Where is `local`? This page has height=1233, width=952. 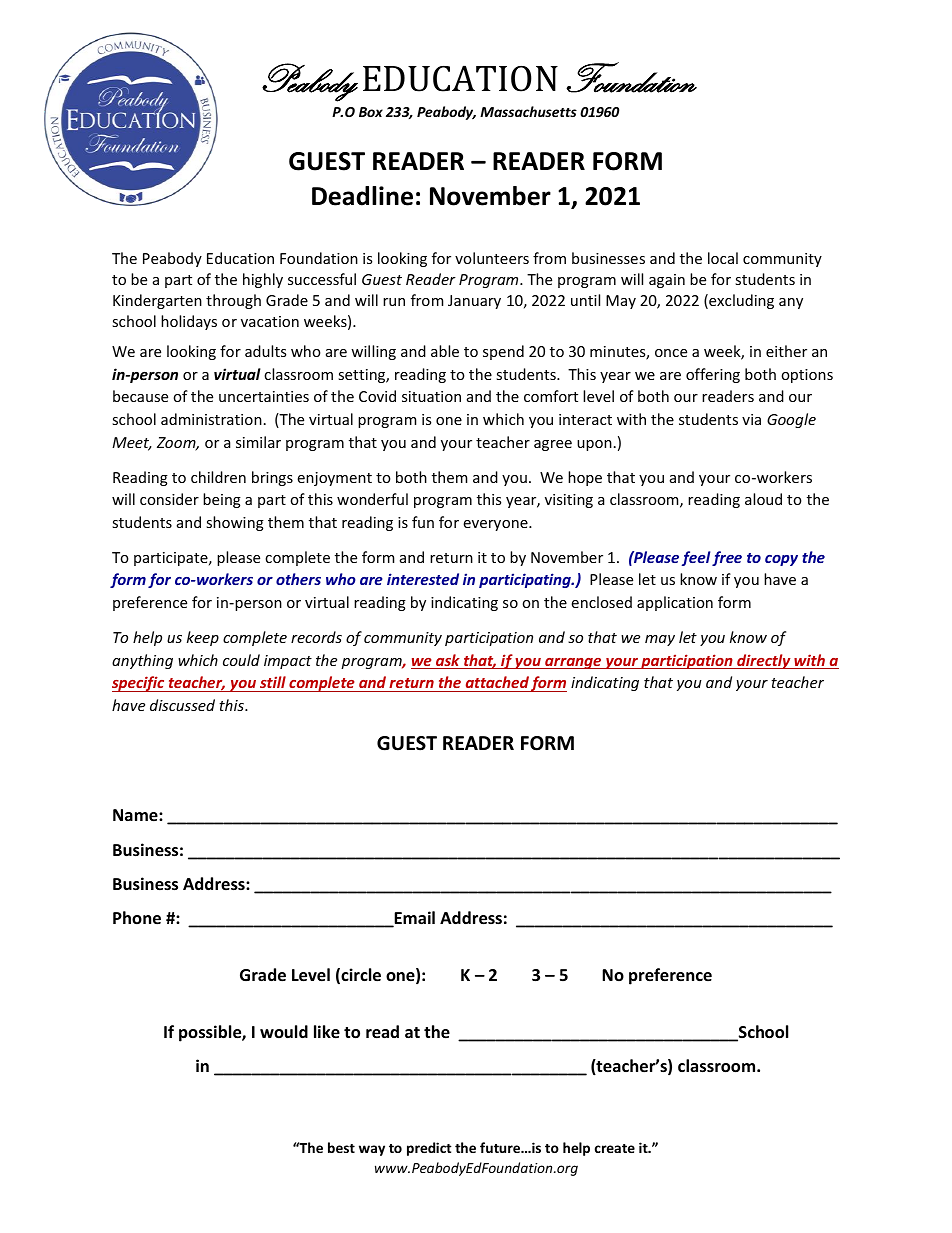
local is located at coordinates (723, 258).
